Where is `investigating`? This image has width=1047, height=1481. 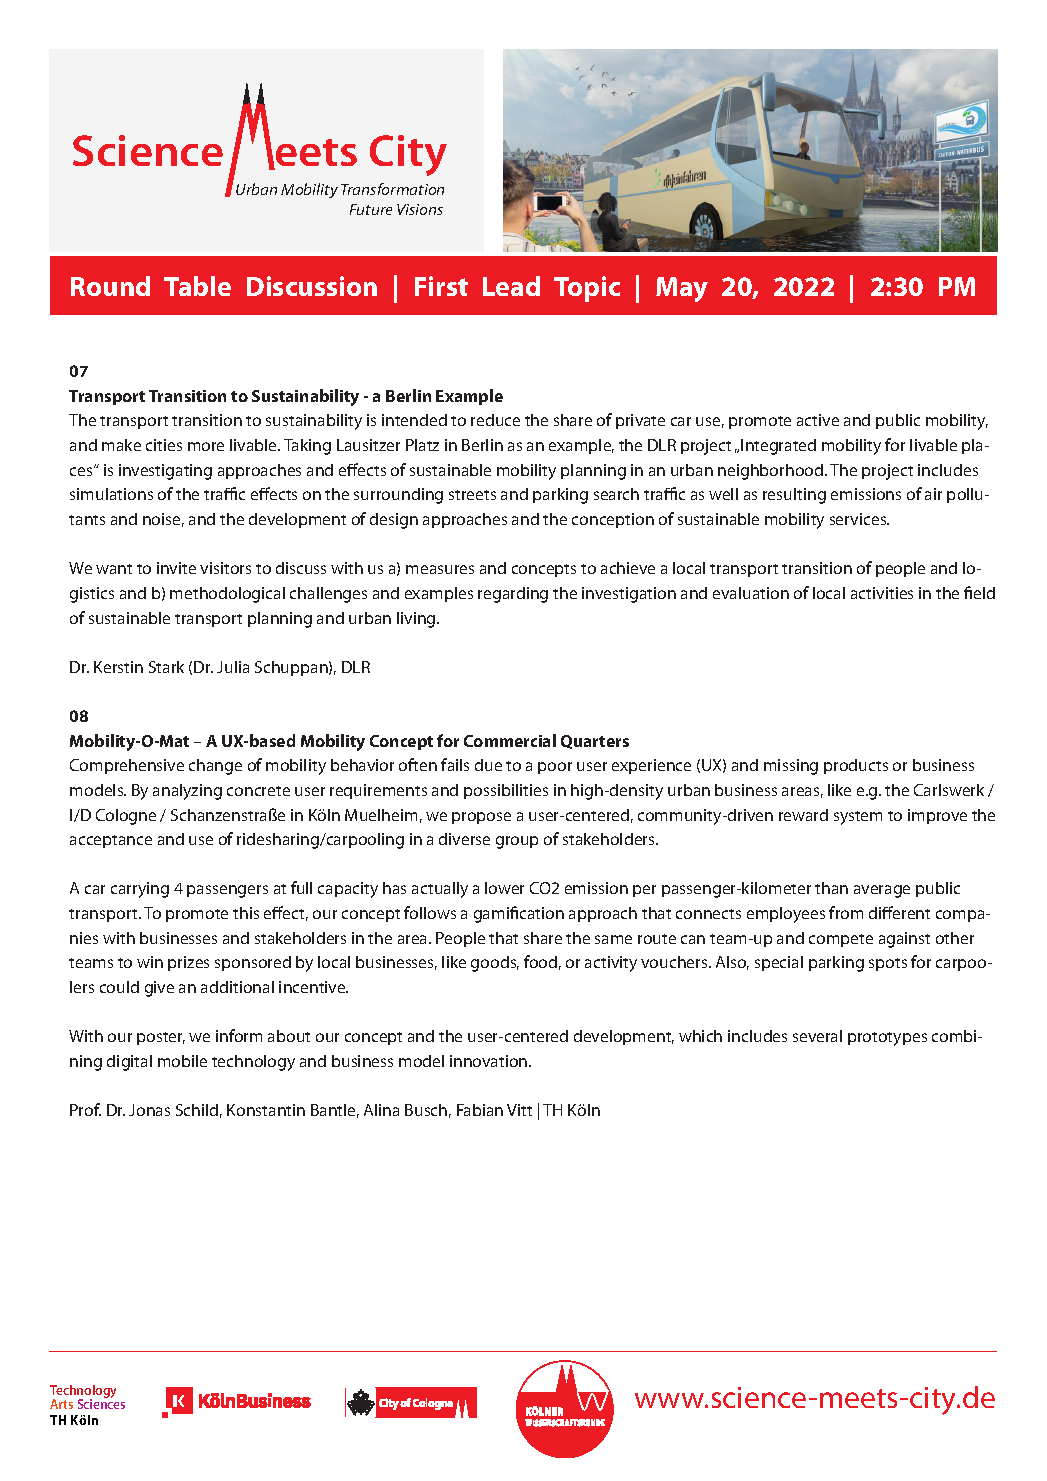 investigating is located at coordinates (165, 472).
